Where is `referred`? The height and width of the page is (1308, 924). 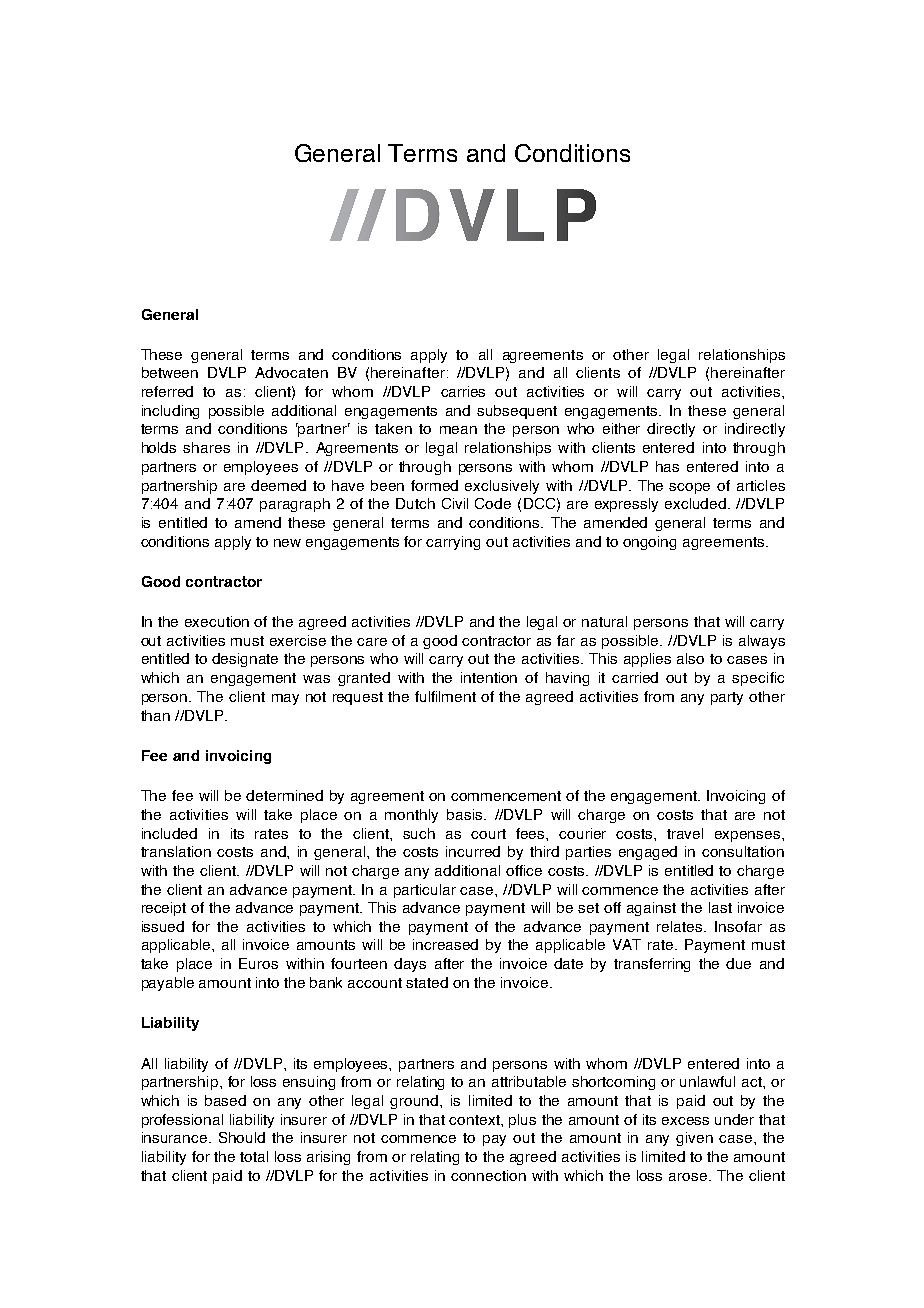 referred is located at coordinates (167, 391).
